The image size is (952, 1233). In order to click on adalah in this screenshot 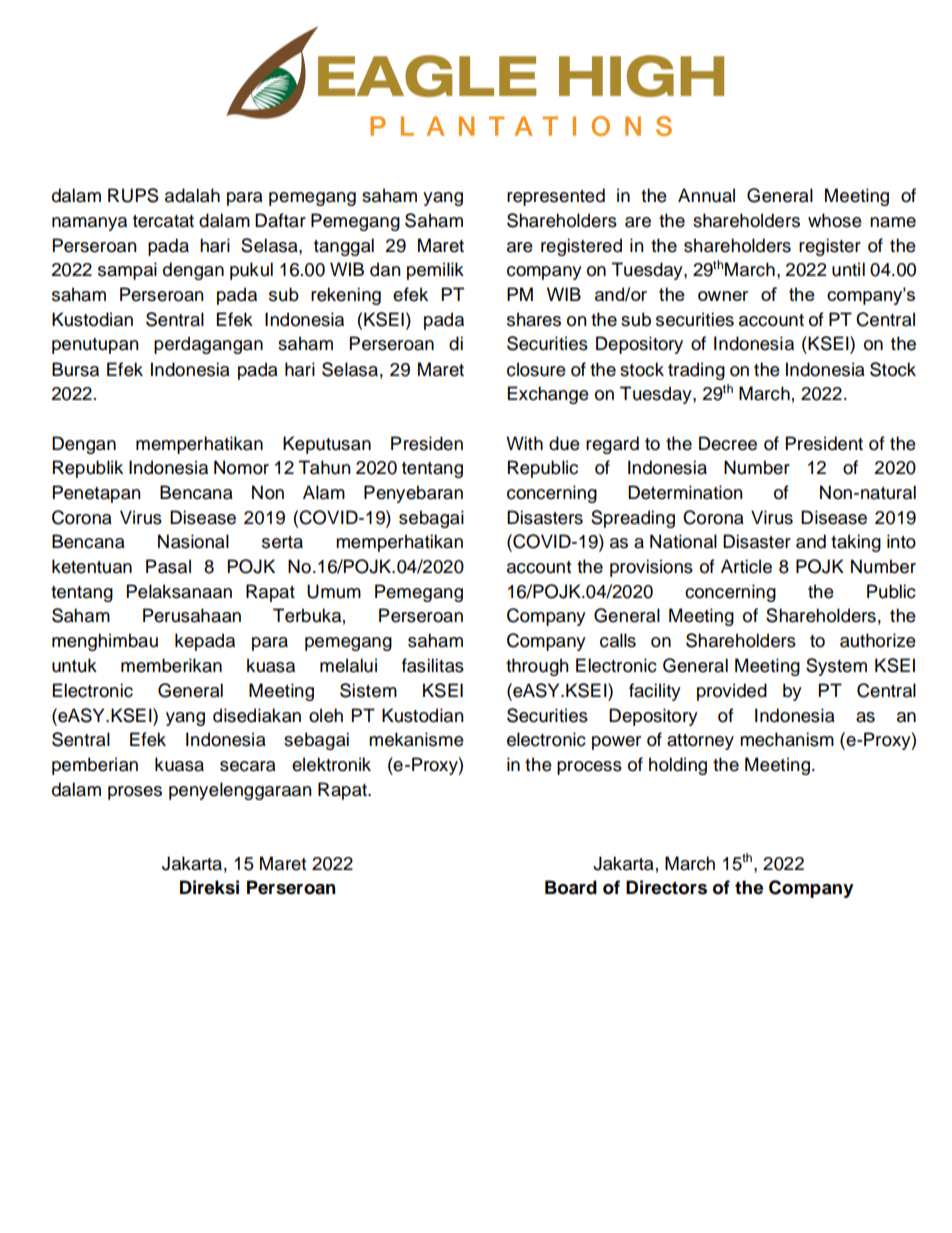, I will do `click(192, 195)`.
